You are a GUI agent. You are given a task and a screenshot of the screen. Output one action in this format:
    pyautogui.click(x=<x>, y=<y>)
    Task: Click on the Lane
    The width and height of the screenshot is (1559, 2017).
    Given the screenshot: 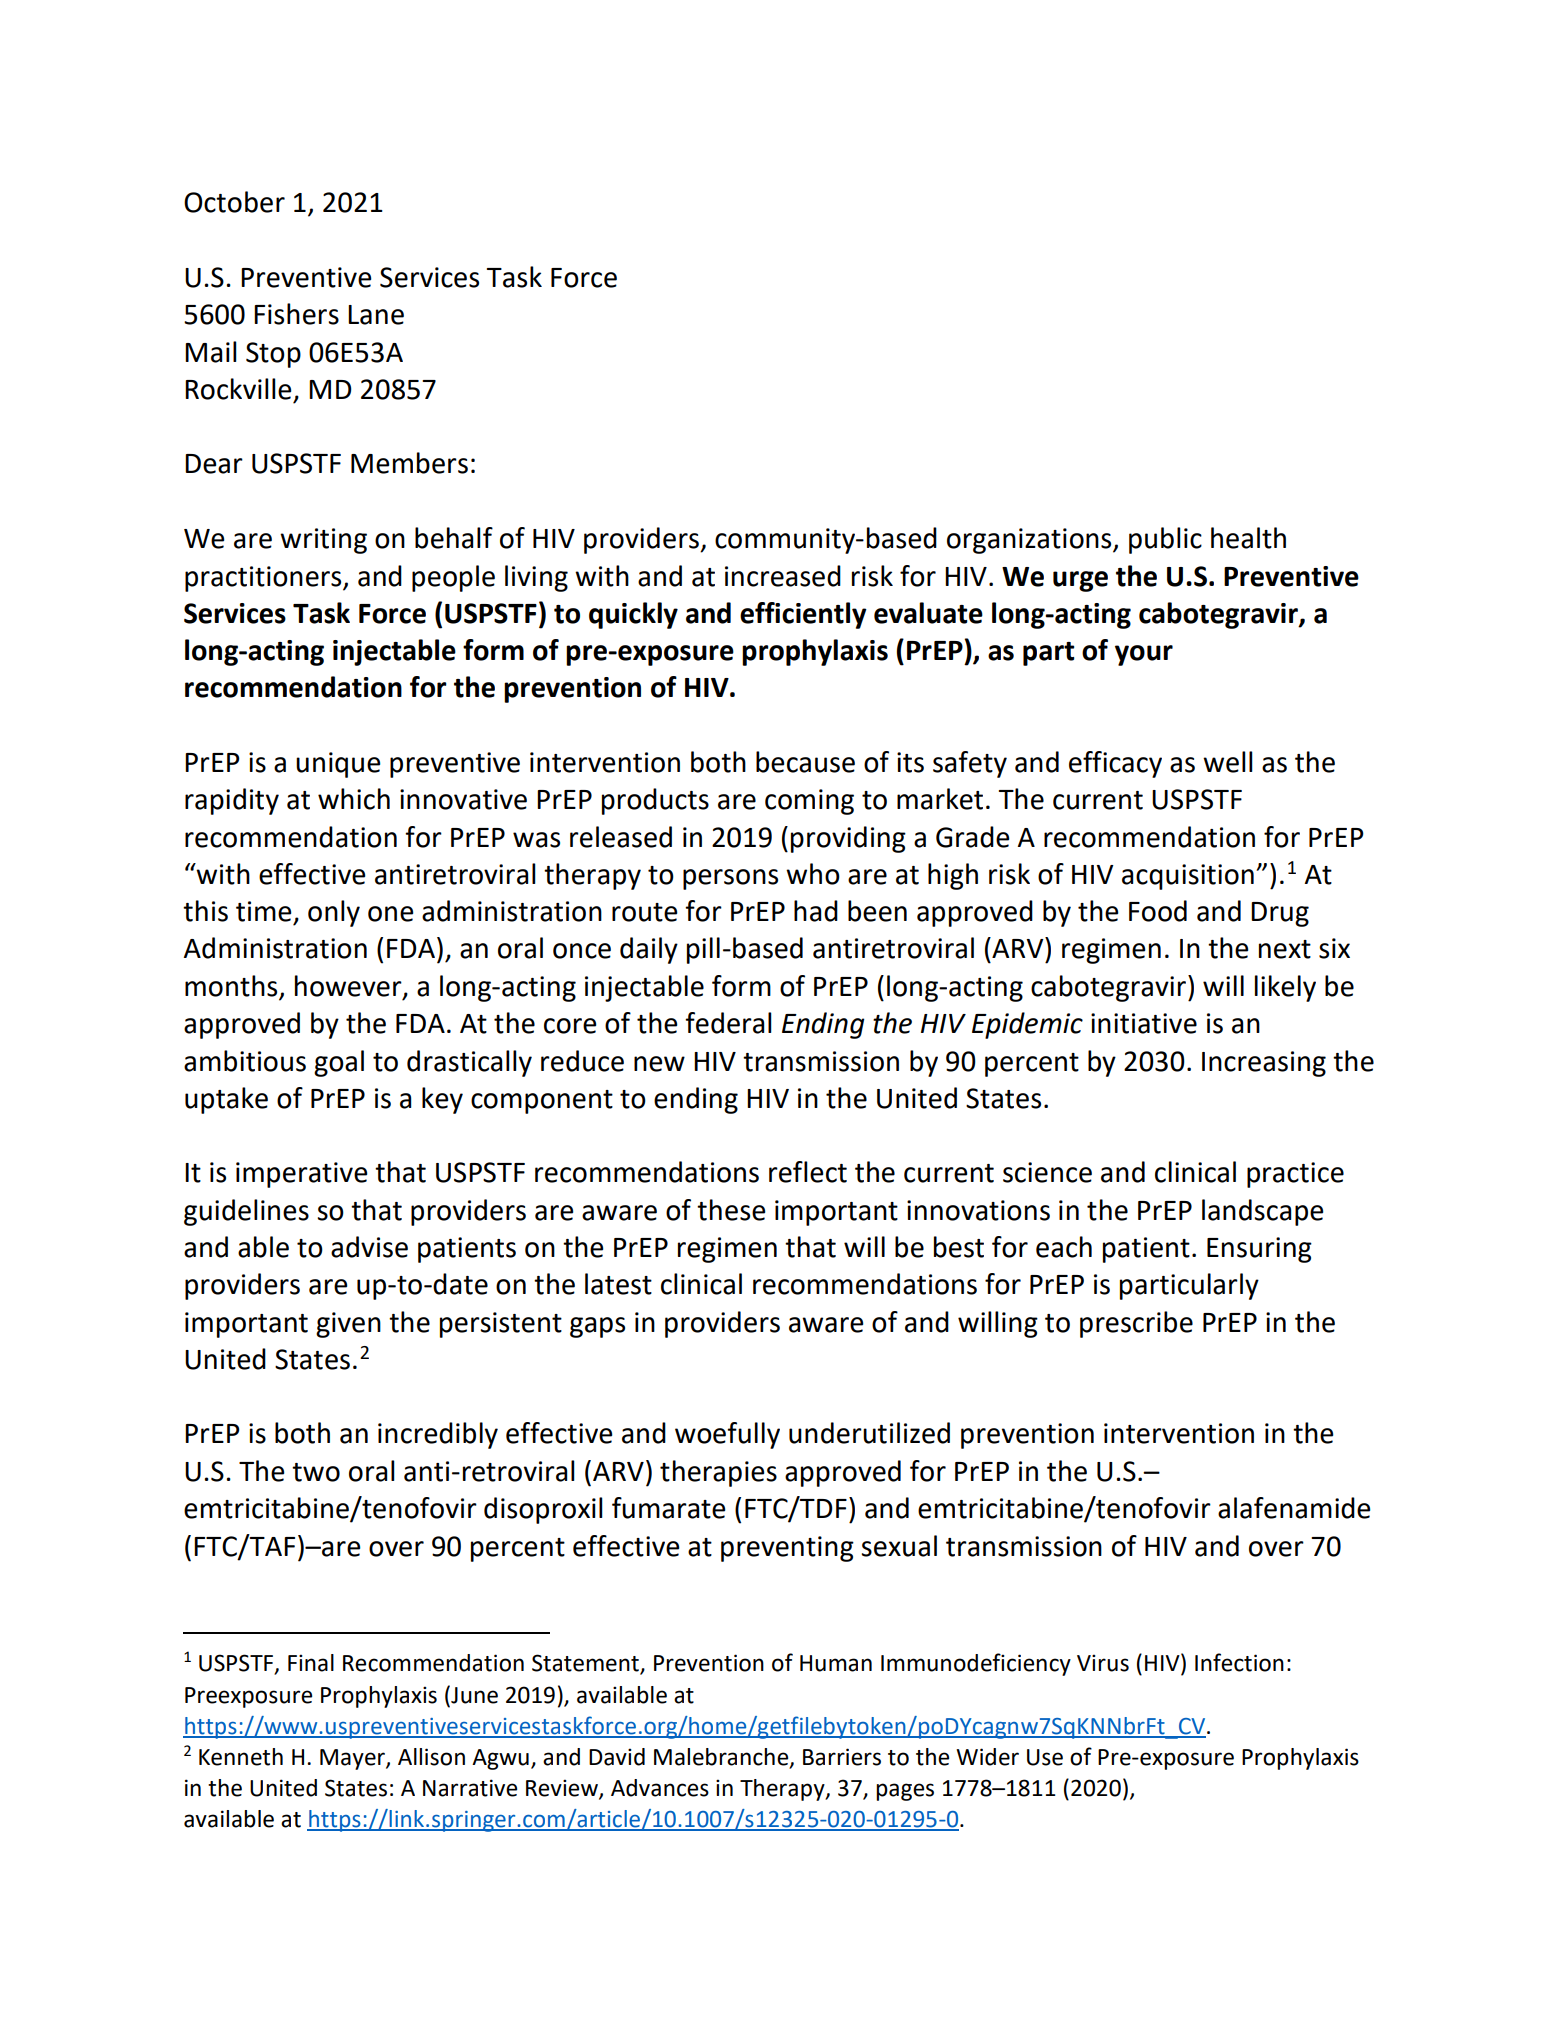 What is the action you would take?
    pyautogui.click(x=376, y=315)
